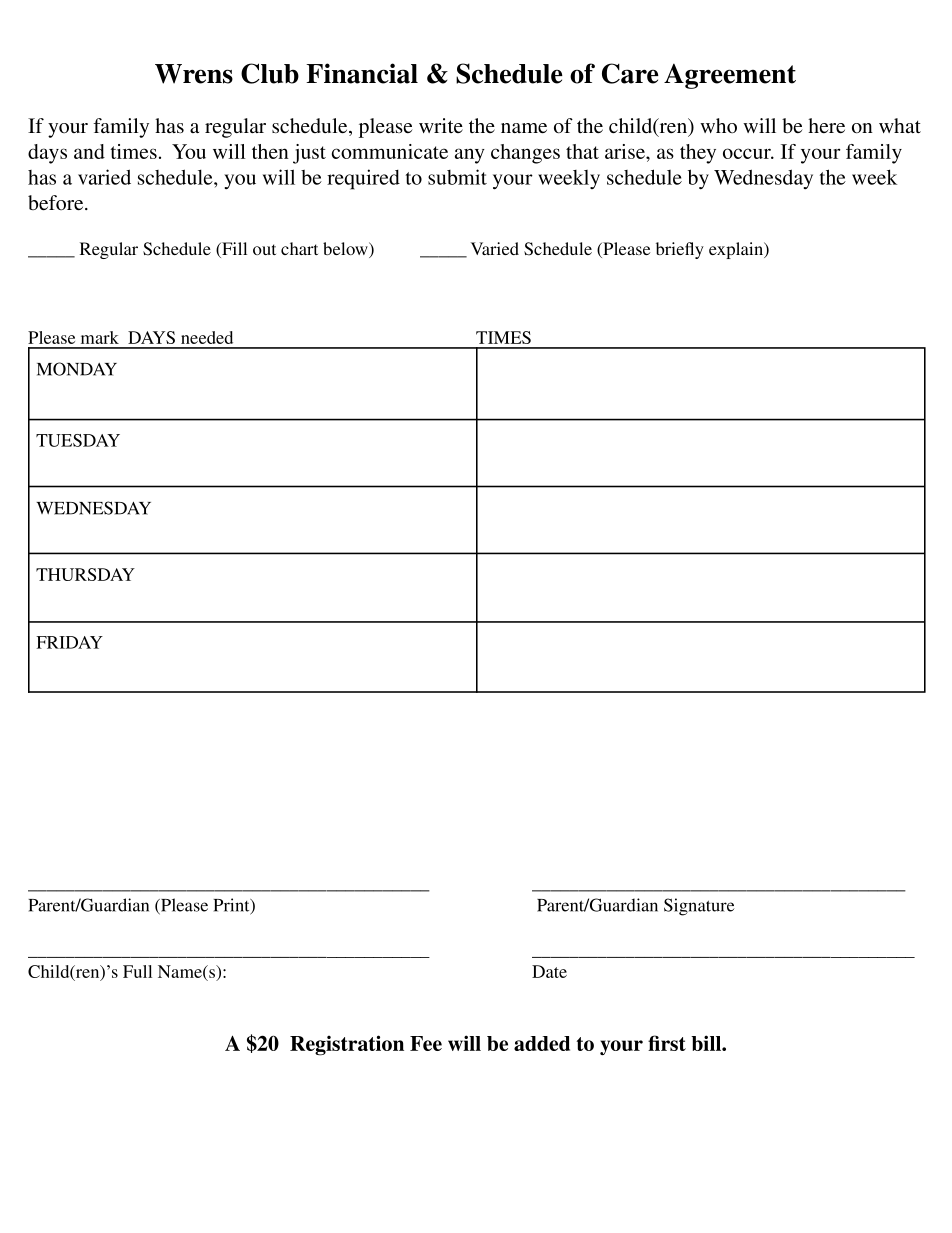 This document has height=1233, width=952. What do you see at coordinates (826, 125) in the document?
I see `here` at bounding box center [826, 125].
